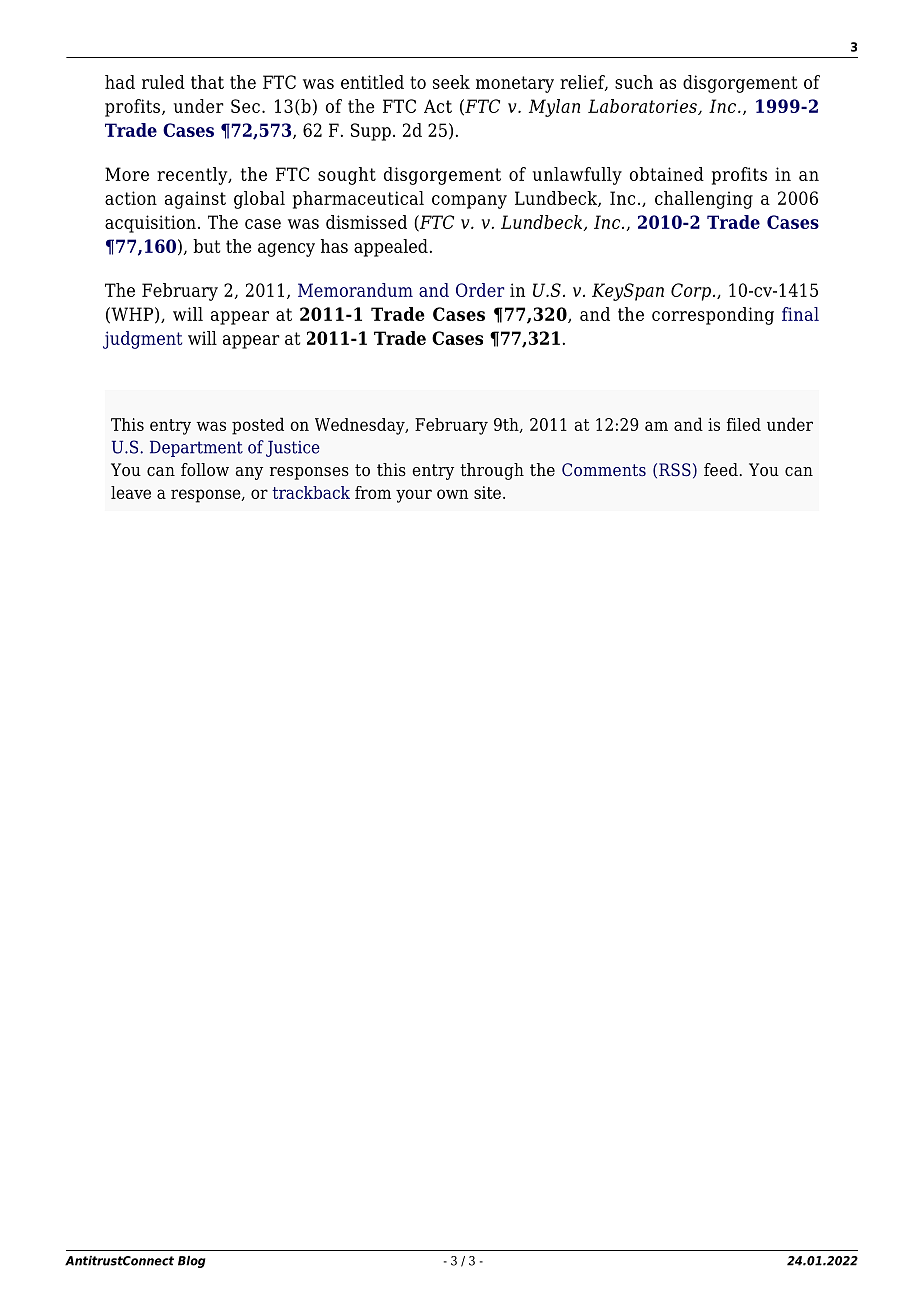  What do you see at coordinates (721, 470) in the screenshot?
I see `feed` at bounding box center [721, 470].
